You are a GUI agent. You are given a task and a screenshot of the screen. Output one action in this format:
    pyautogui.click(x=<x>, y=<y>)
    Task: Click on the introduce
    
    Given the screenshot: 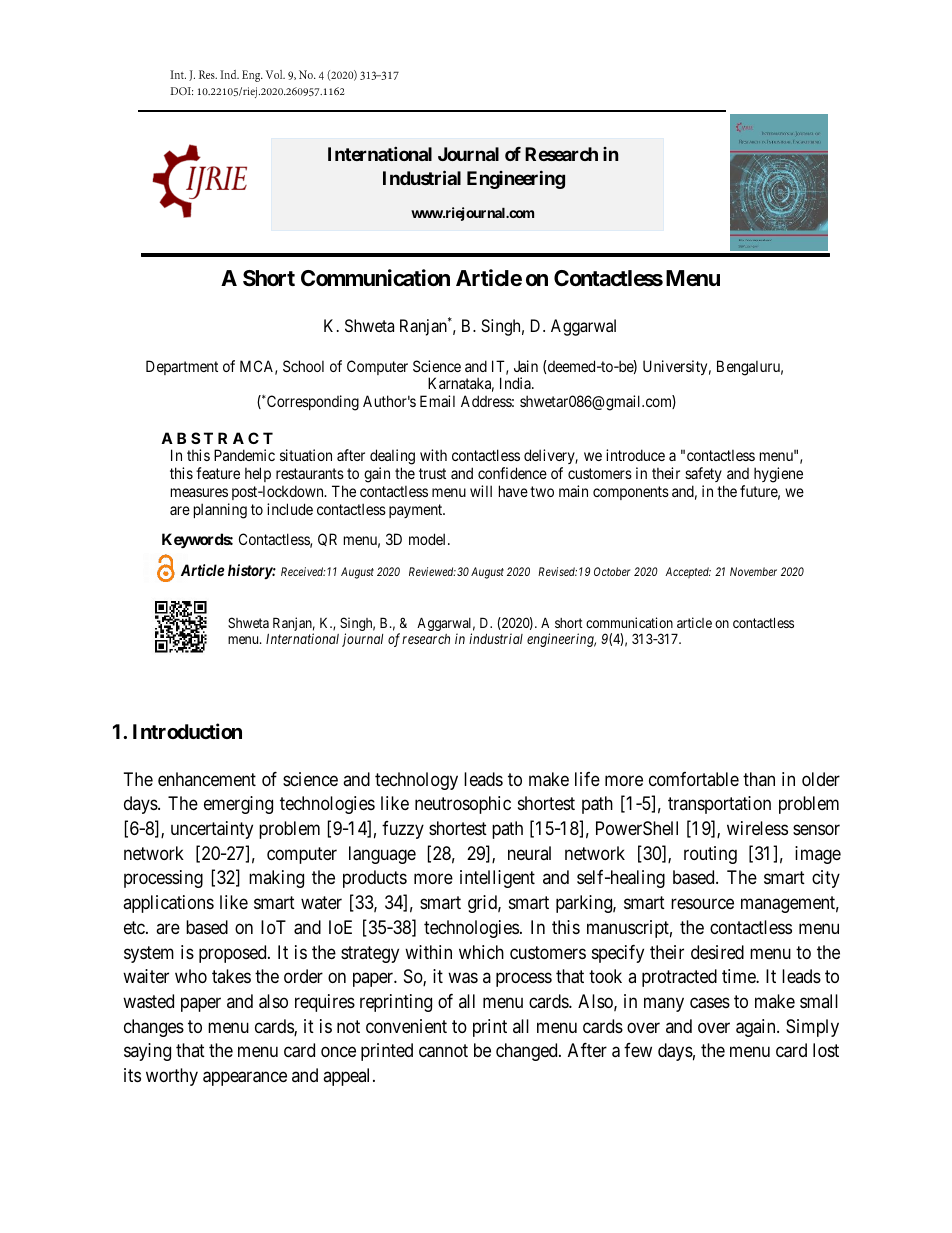 What is the action you would take?
    pyautogui.click(x=635, y=455)
